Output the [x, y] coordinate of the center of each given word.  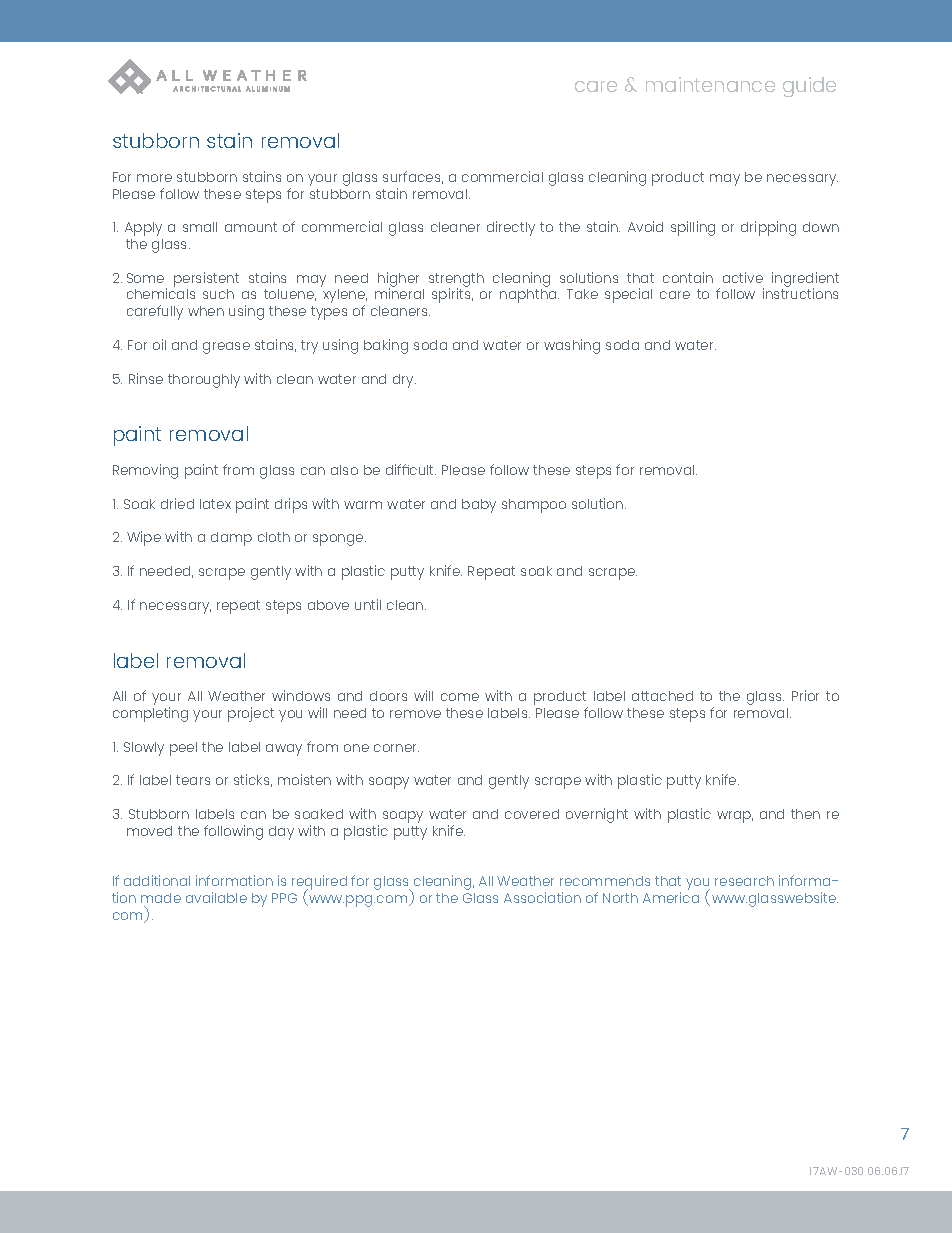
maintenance [710, 84]
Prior [805, 695]
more [154, 178]
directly [511, 228]
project [251, 714]
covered [532, 814]
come [460, 697]
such [218, 294]
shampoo [534, 506]
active [743, 277]
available [216, 897]
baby [479, 506]
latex [215, 504]
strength [456, 281]
